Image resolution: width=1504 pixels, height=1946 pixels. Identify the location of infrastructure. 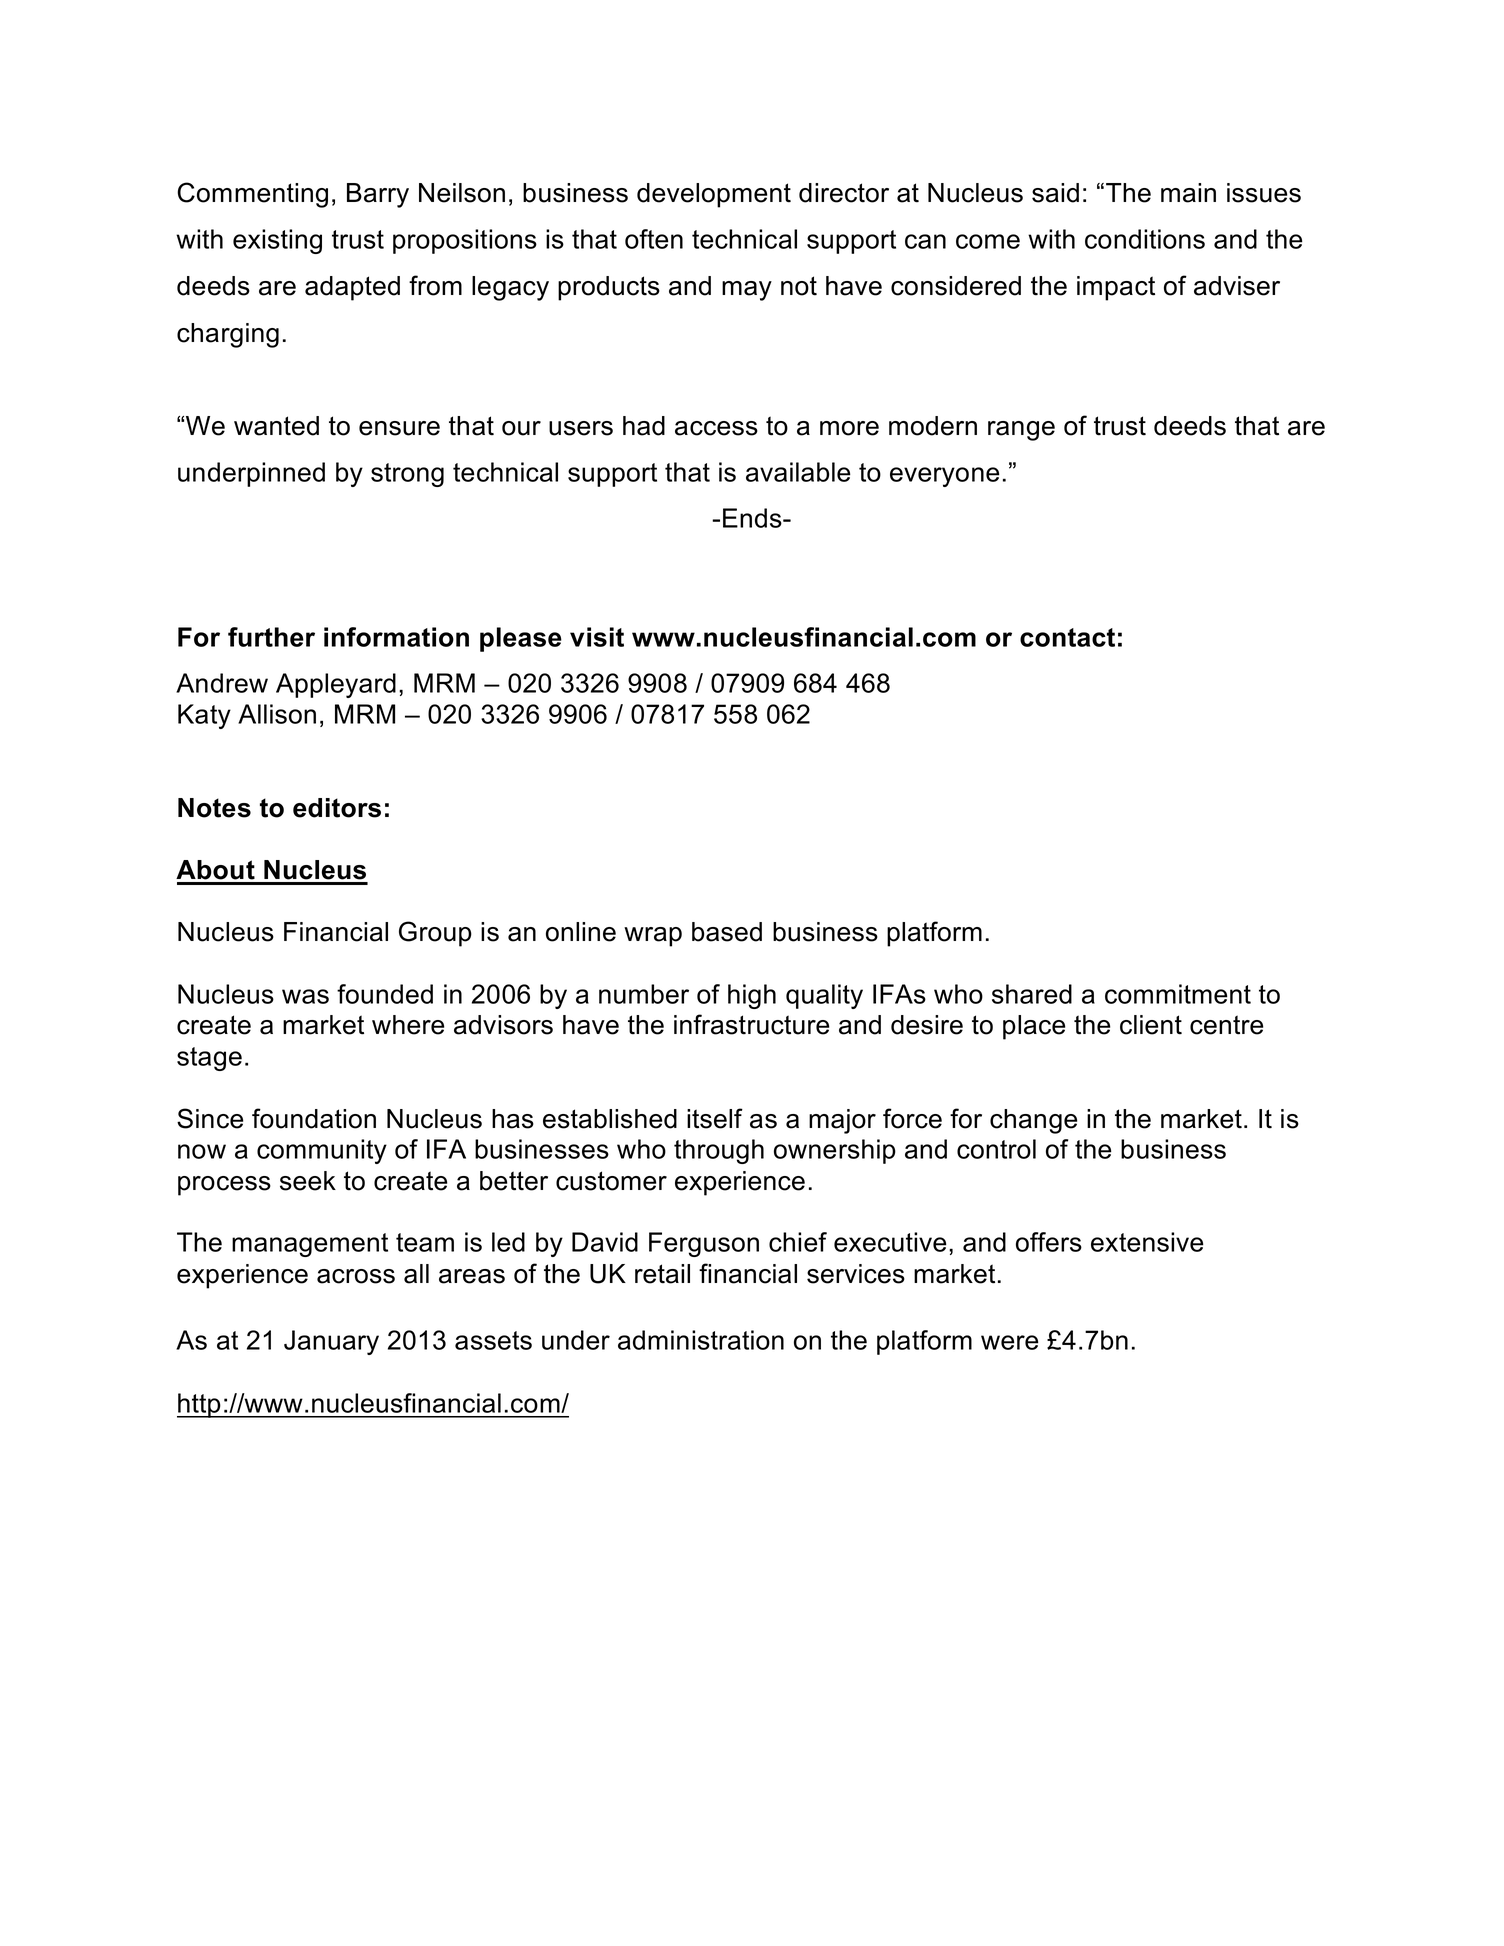
(751, 1024).
